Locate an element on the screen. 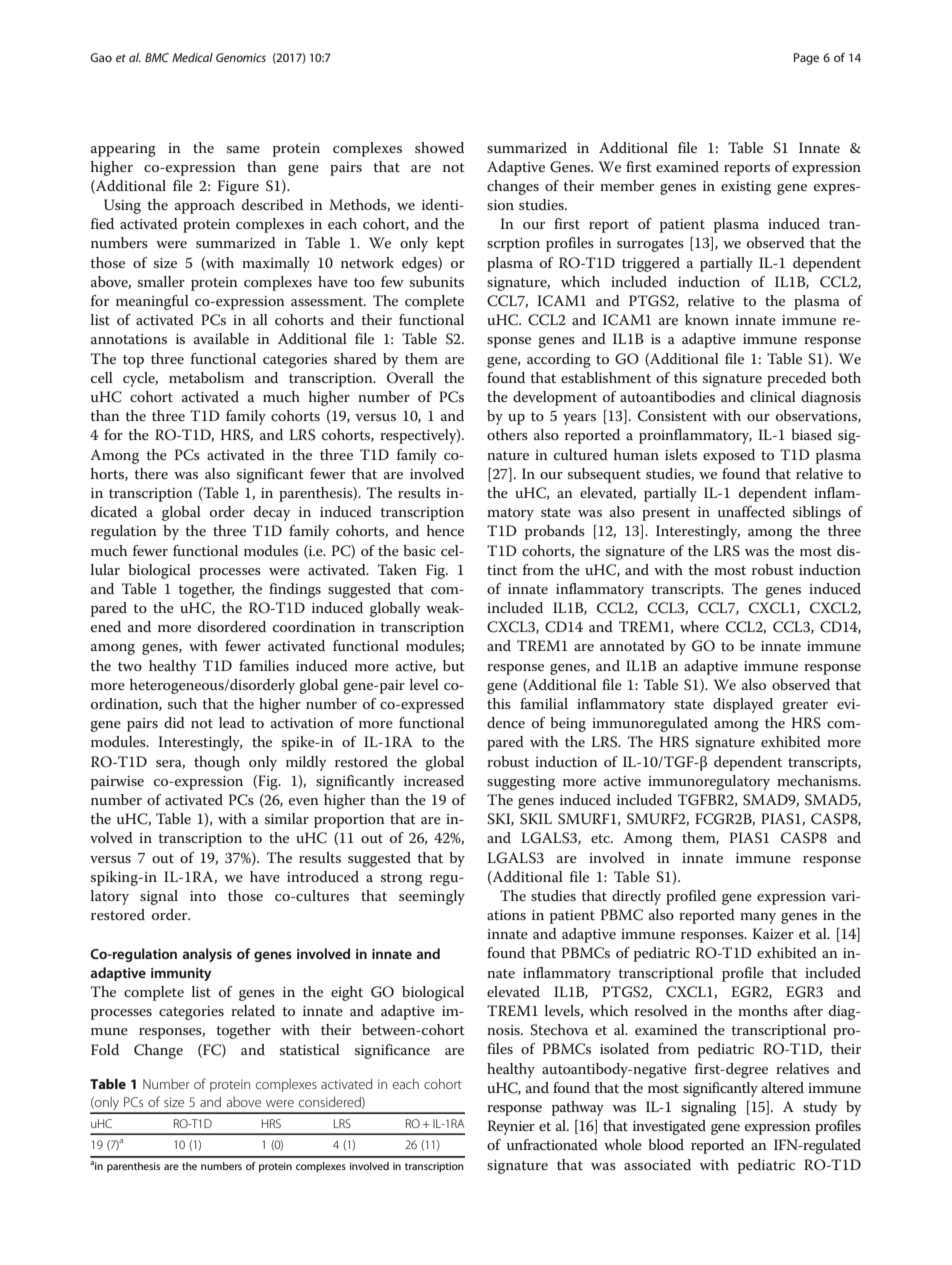  available is located at coordinates (221, 338).
